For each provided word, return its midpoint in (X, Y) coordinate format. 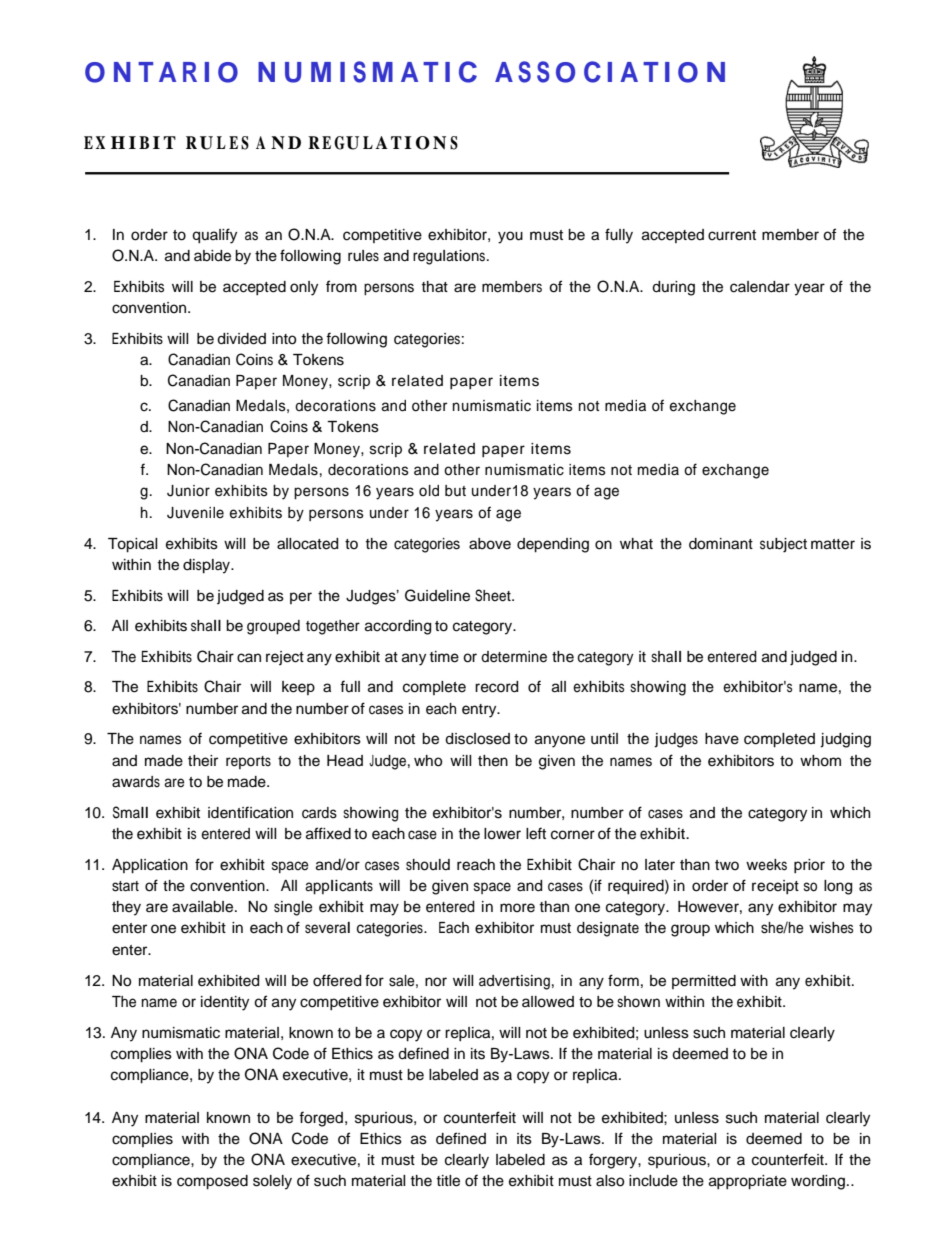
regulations (450, 257)
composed (212, 1182)
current (732, 235)
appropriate (748, 1182)
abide (212, 256)
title (448, 1181)
